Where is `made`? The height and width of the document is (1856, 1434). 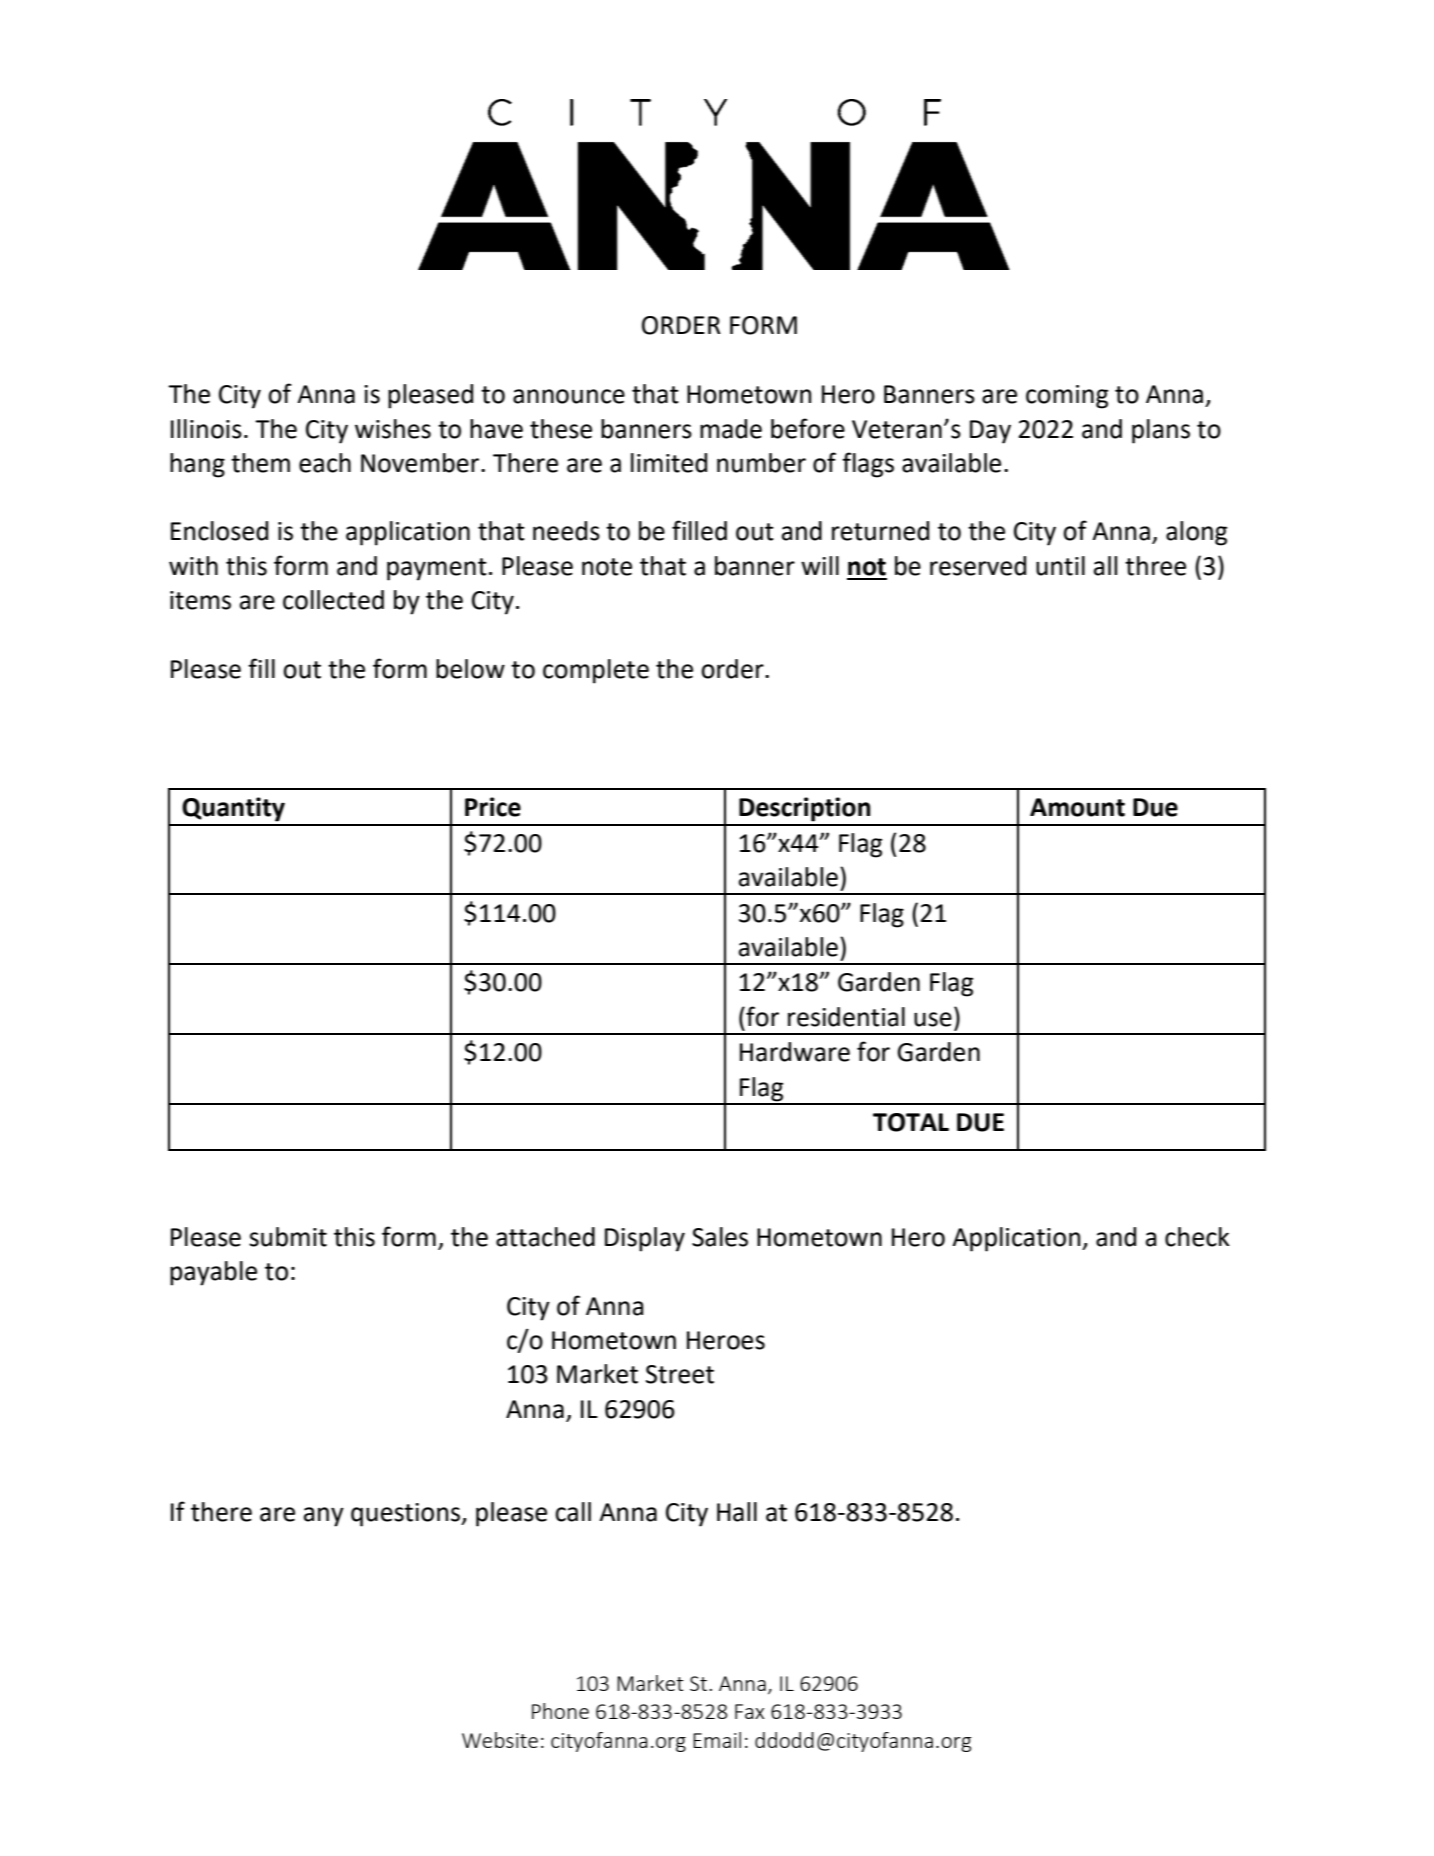
made is located at coordinates (731, 429).
